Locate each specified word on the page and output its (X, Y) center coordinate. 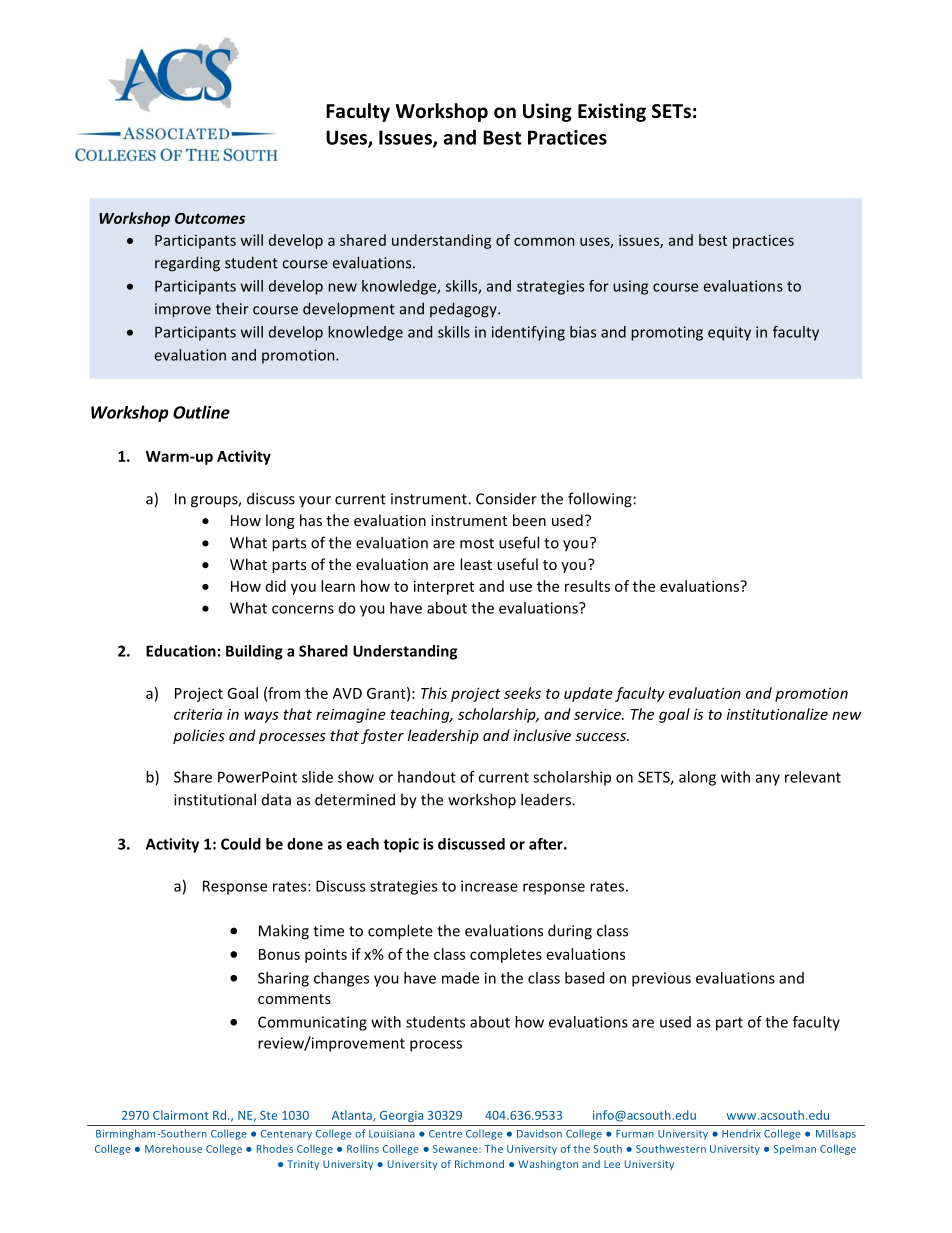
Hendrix (741, 1133)
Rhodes (275, 1148)
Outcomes (210, 218)
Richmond (479, 1164)
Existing (612, 112)
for (599, 286)
